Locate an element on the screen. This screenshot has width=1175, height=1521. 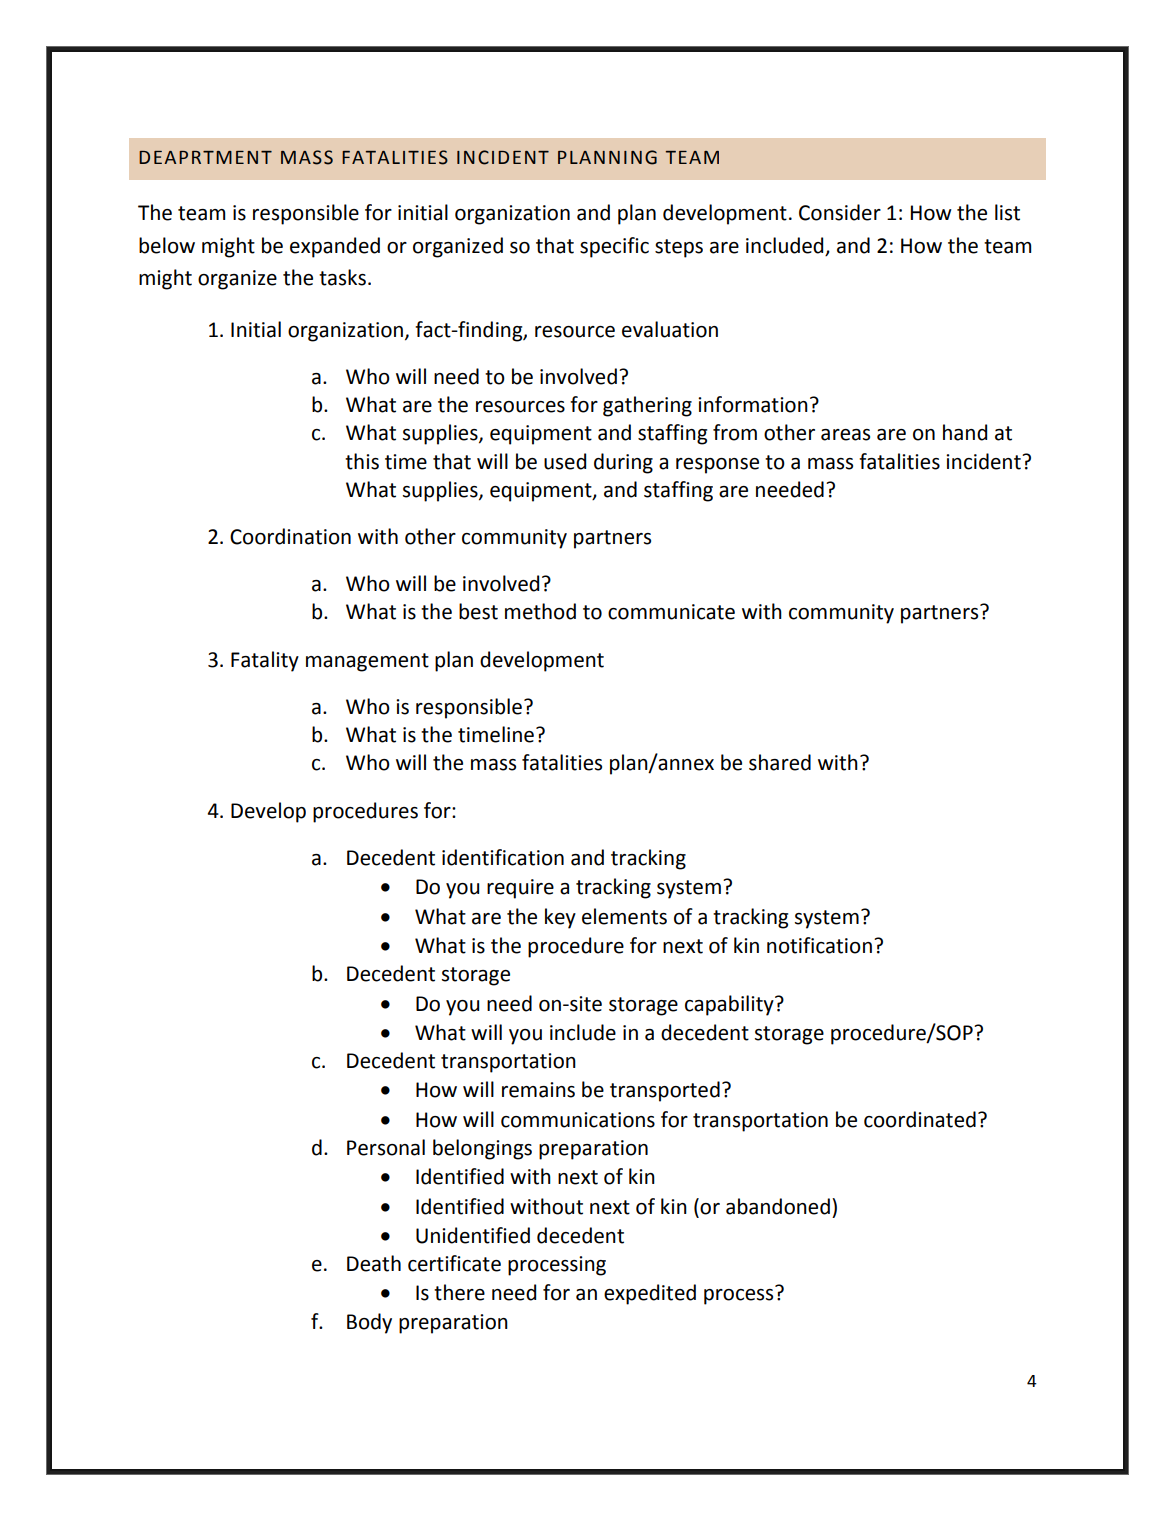
specific is located at coordinates (614, 247).
